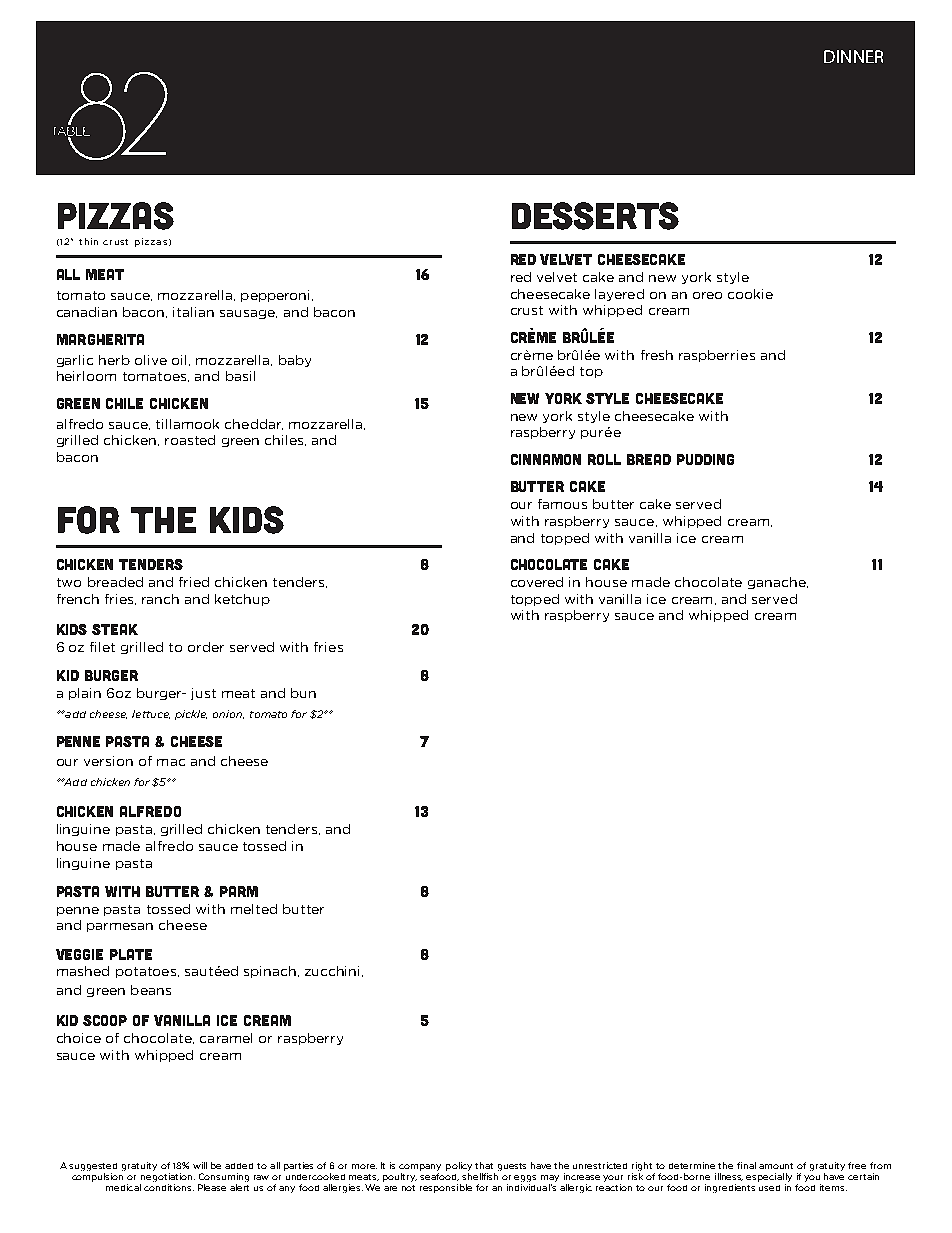 Image resolution: width=952 pixels, height=1233 pixels. I want to click on famous, so click(562, 504).
